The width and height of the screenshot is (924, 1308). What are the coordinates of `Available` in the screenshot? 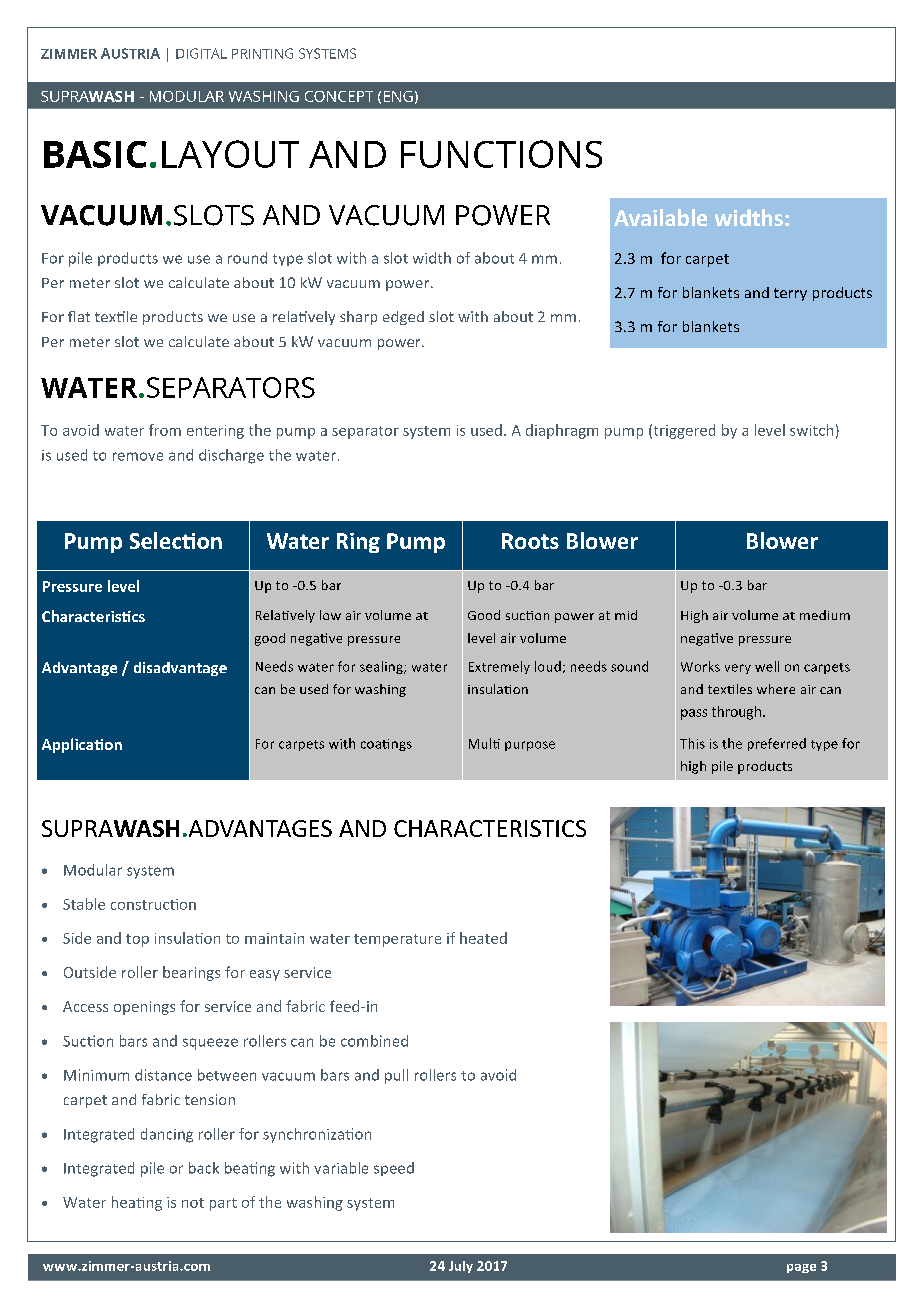 It's located at (660, 217).
